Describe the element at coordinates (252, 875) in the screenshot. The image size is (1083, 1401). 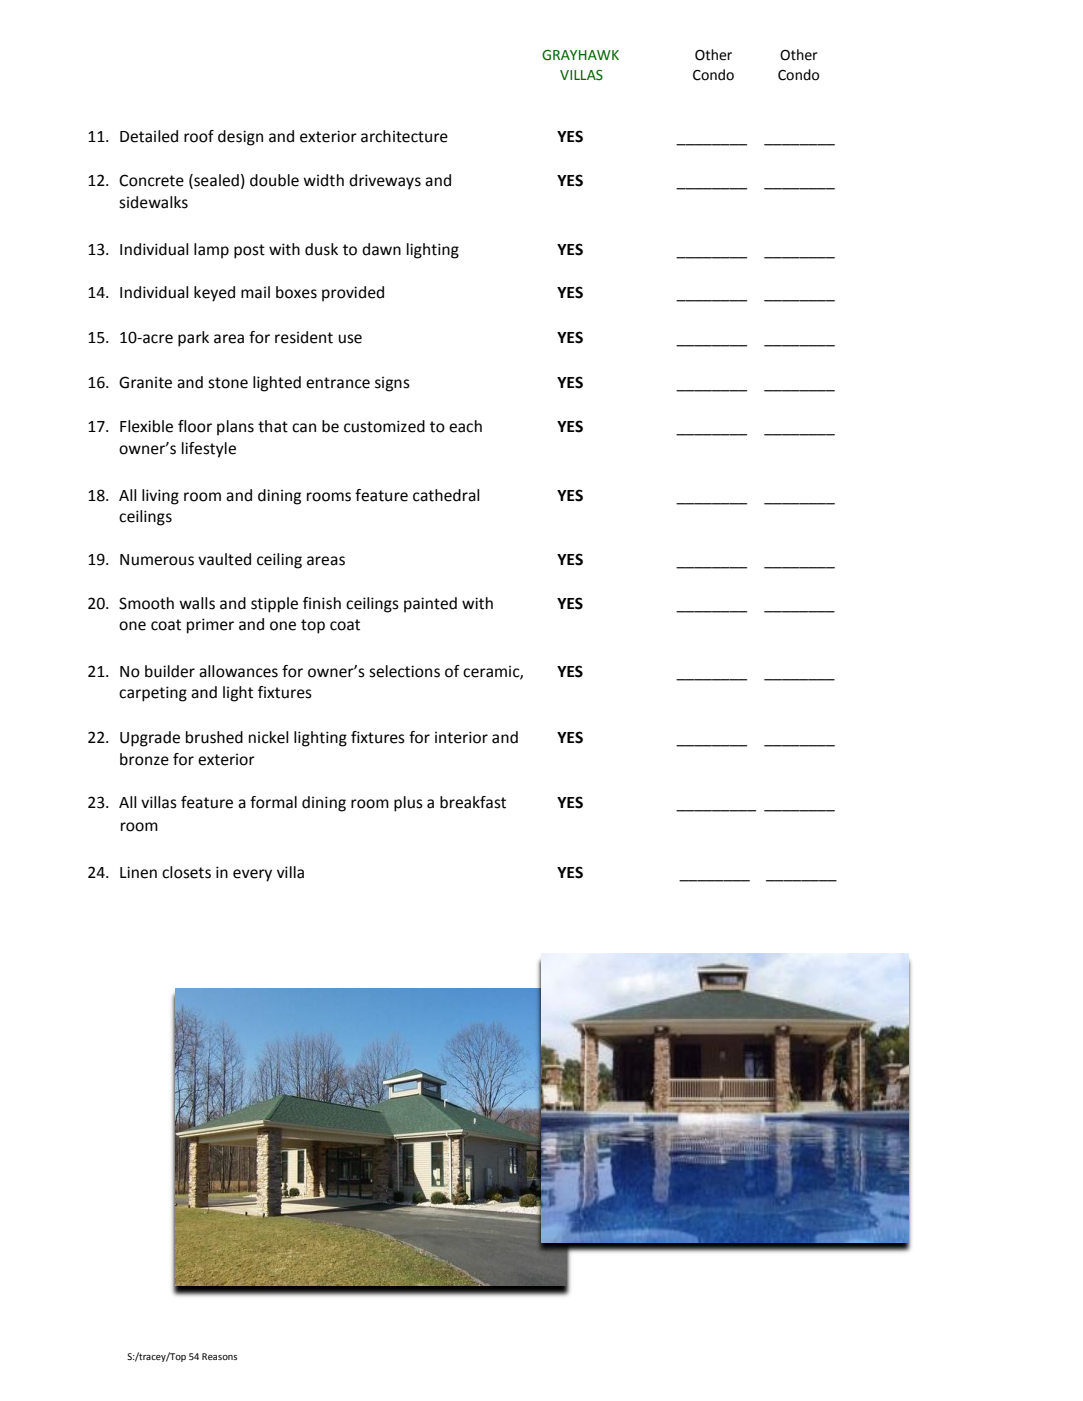
I see `every` at that location.
